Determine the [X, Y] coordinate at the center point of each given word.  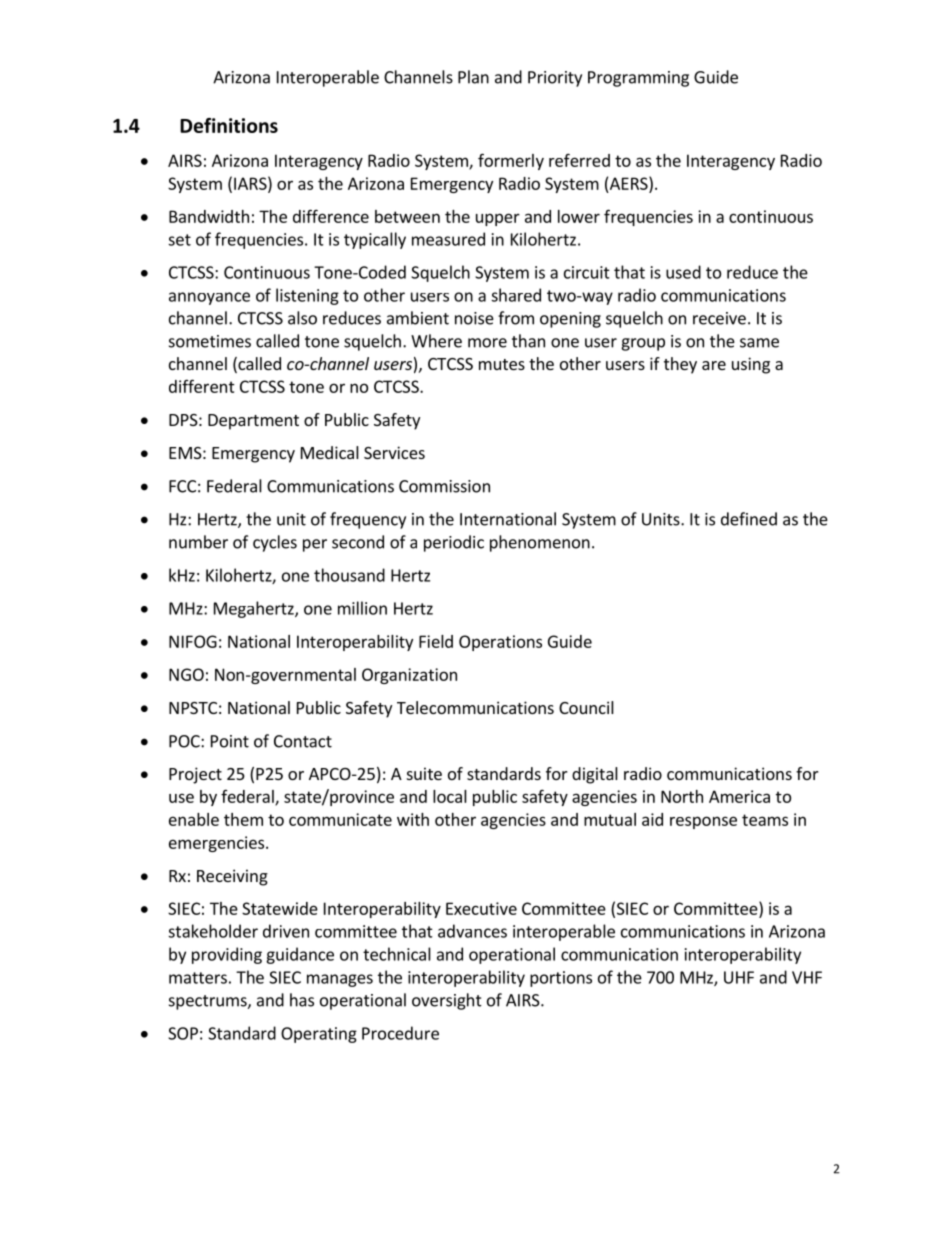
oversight [447, 1001]
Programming [638, 79]
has [302, 1000]
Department [253, 422]
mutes [502, 364]
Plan [473, 77]
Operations [500, 643]
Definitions [229, 125]
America [739, 796]
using [751, 365]
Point [230, 741]
